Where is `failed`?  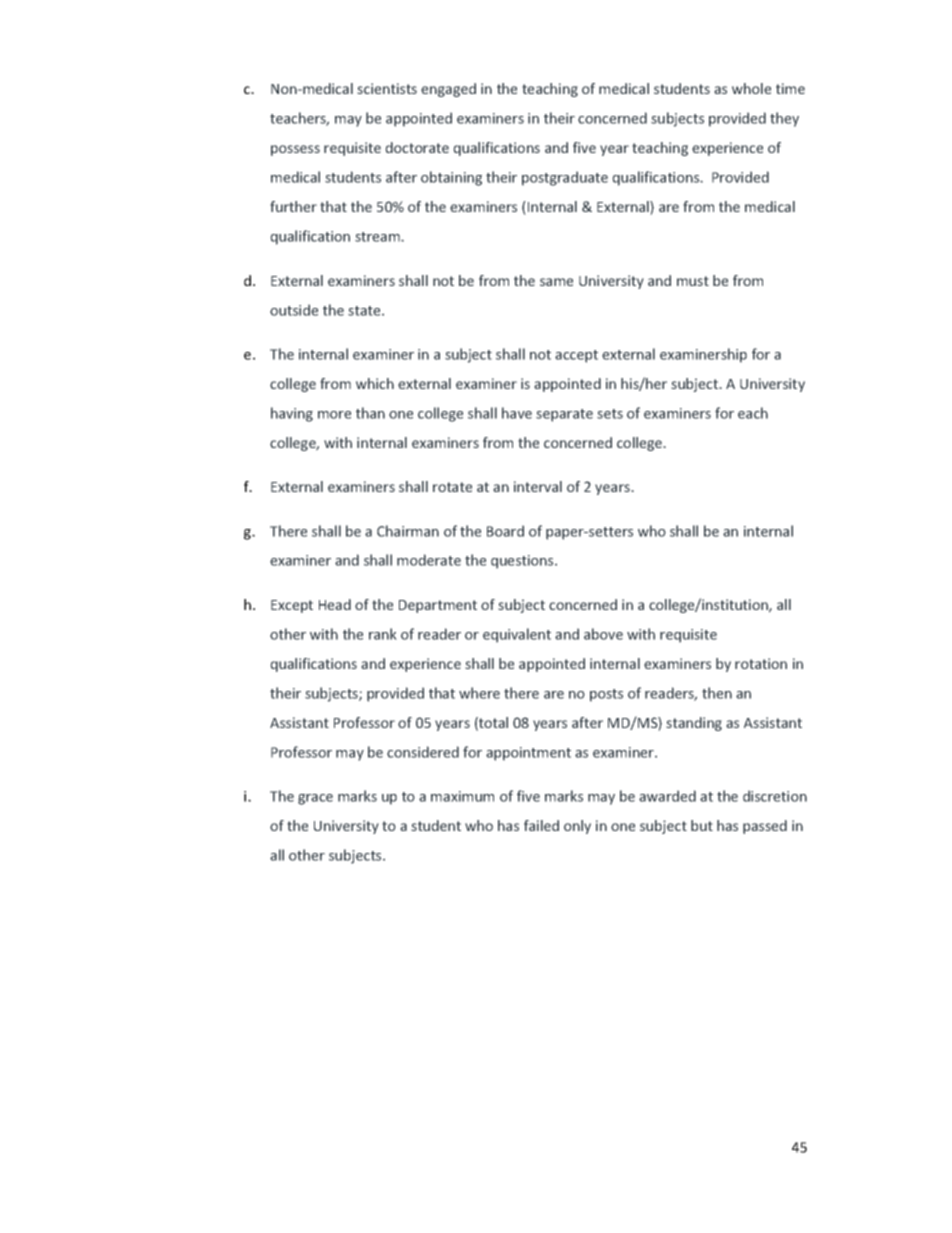
failed is located at coordinates (541, 825).
